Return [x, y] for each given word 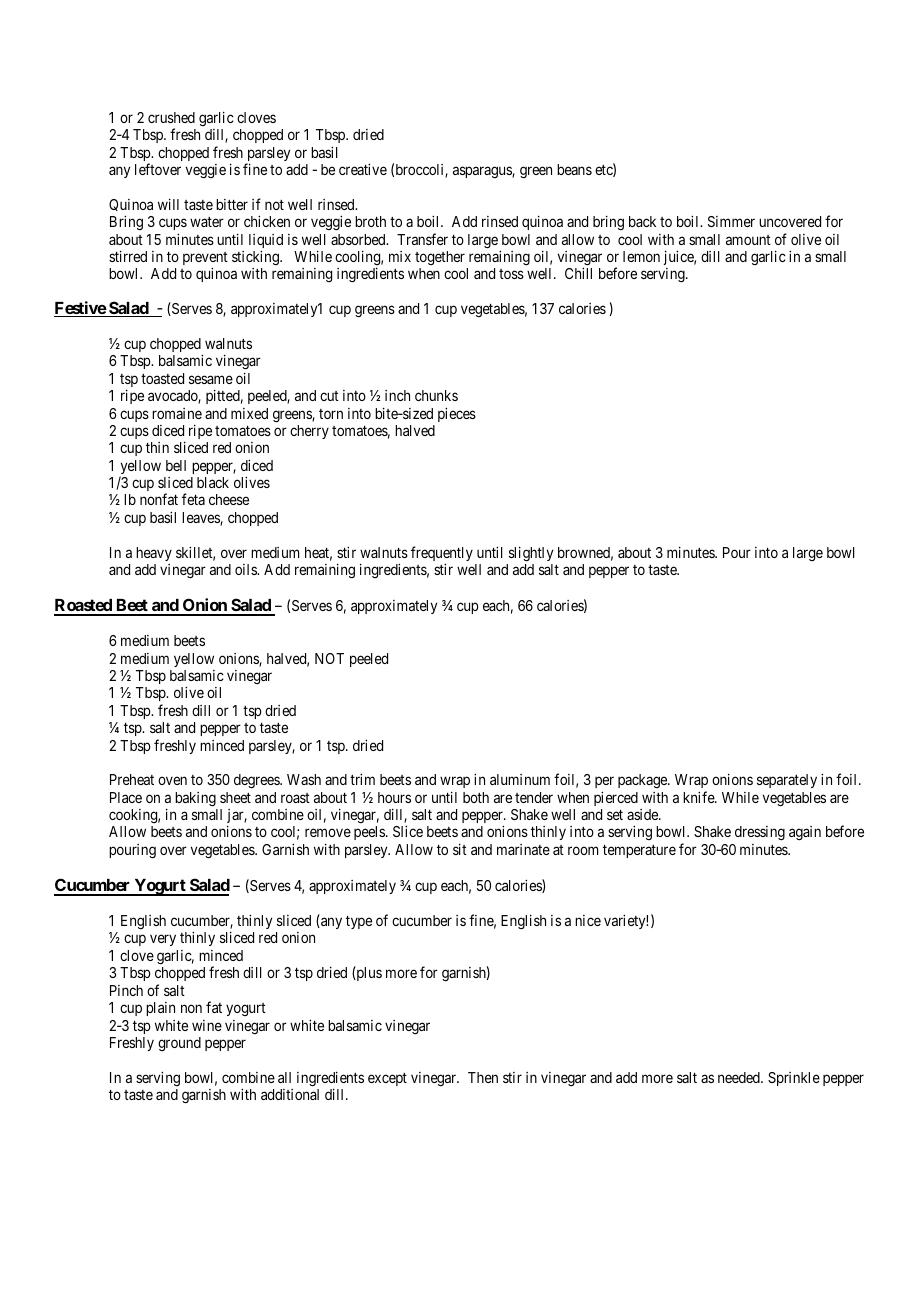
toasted [162, 378]
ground [179, 1044]
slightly [531, 554]
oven [172, 781]
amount [748, 240]
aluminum [520, 779]
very [163, 940]
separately [787, 781]
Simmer [731, 221]
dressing [760, 833]
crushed [171, 117]
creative [363, 169]
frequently [442, 555]
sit [460, 849]
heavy [154, 554]
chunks [436, 395]
